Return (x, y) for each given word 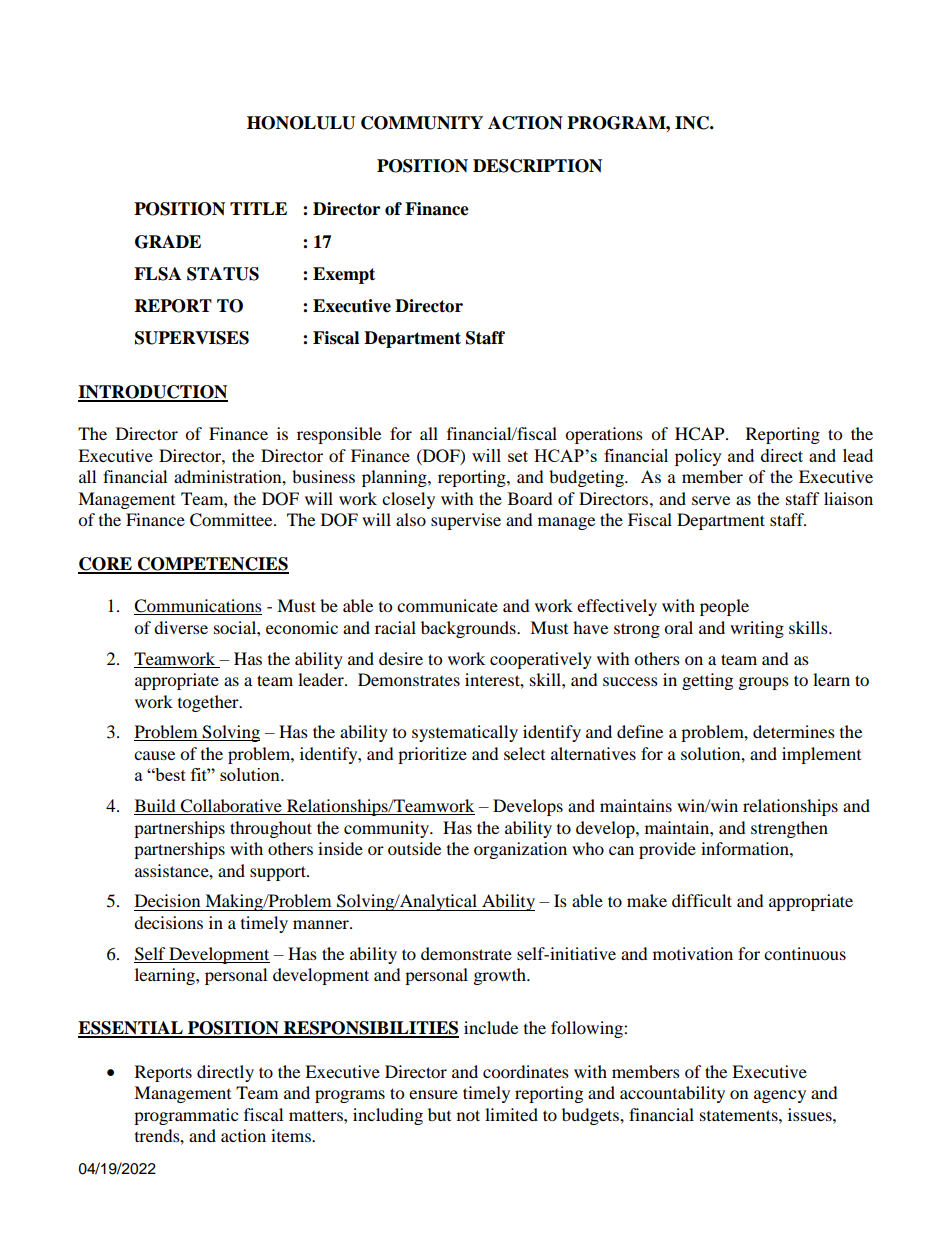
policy (698, 457)
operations (604, 435)
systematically (465, 733)
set (518, 456)
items (292, 1135)
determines (794, 731)
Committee (232, 520)
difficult (702, 900)
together (209, 703)
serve (711, 500)
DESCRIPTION (537, 166)
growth (501, 976)
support (279, 873)
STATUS (223, 274)
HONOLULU (301, 123)
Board (530, 498)
